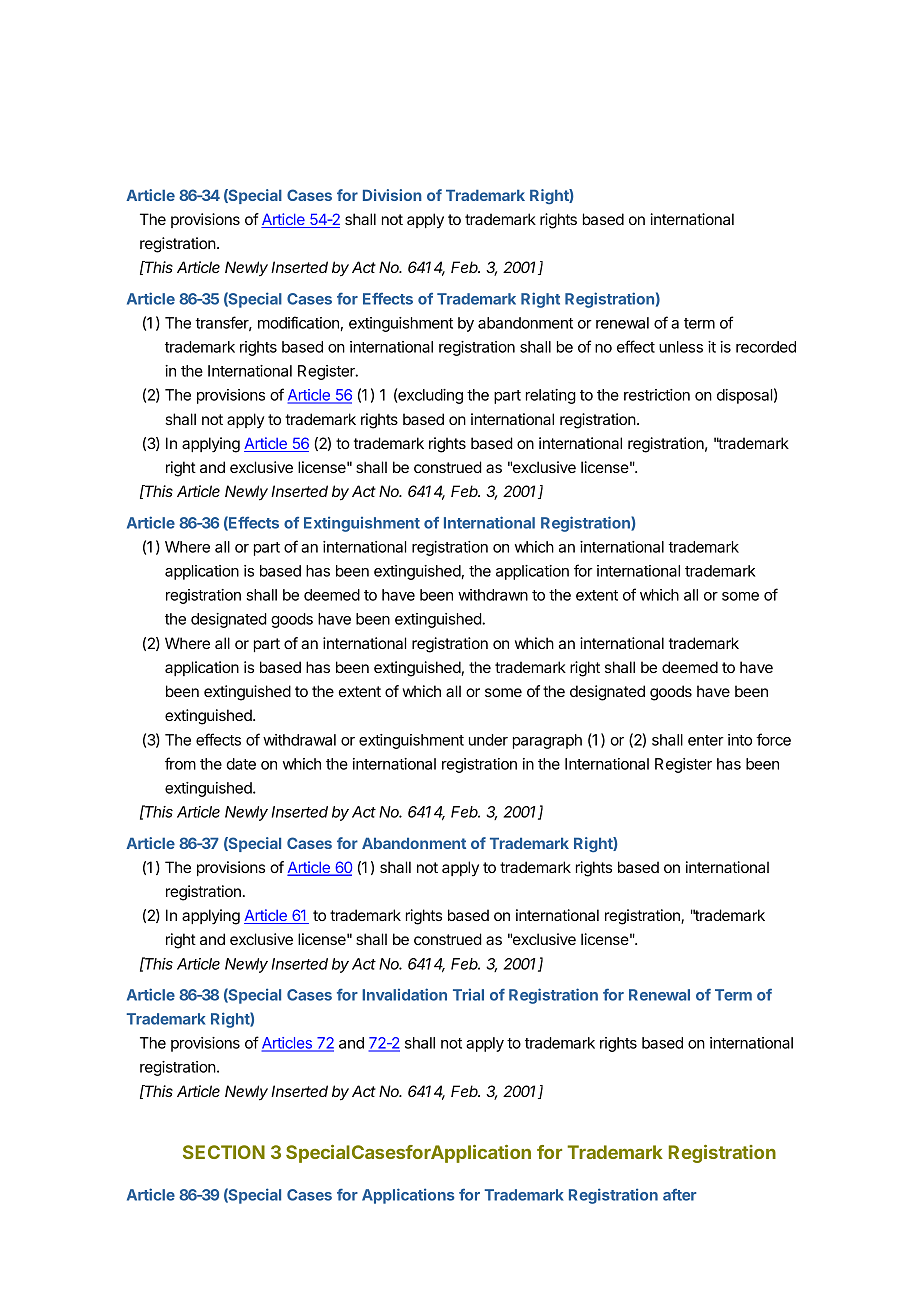  What do you see at coordinates (299, 740) in the screenshot?
I see `withdrawal` at bounding box center [299, 740].
